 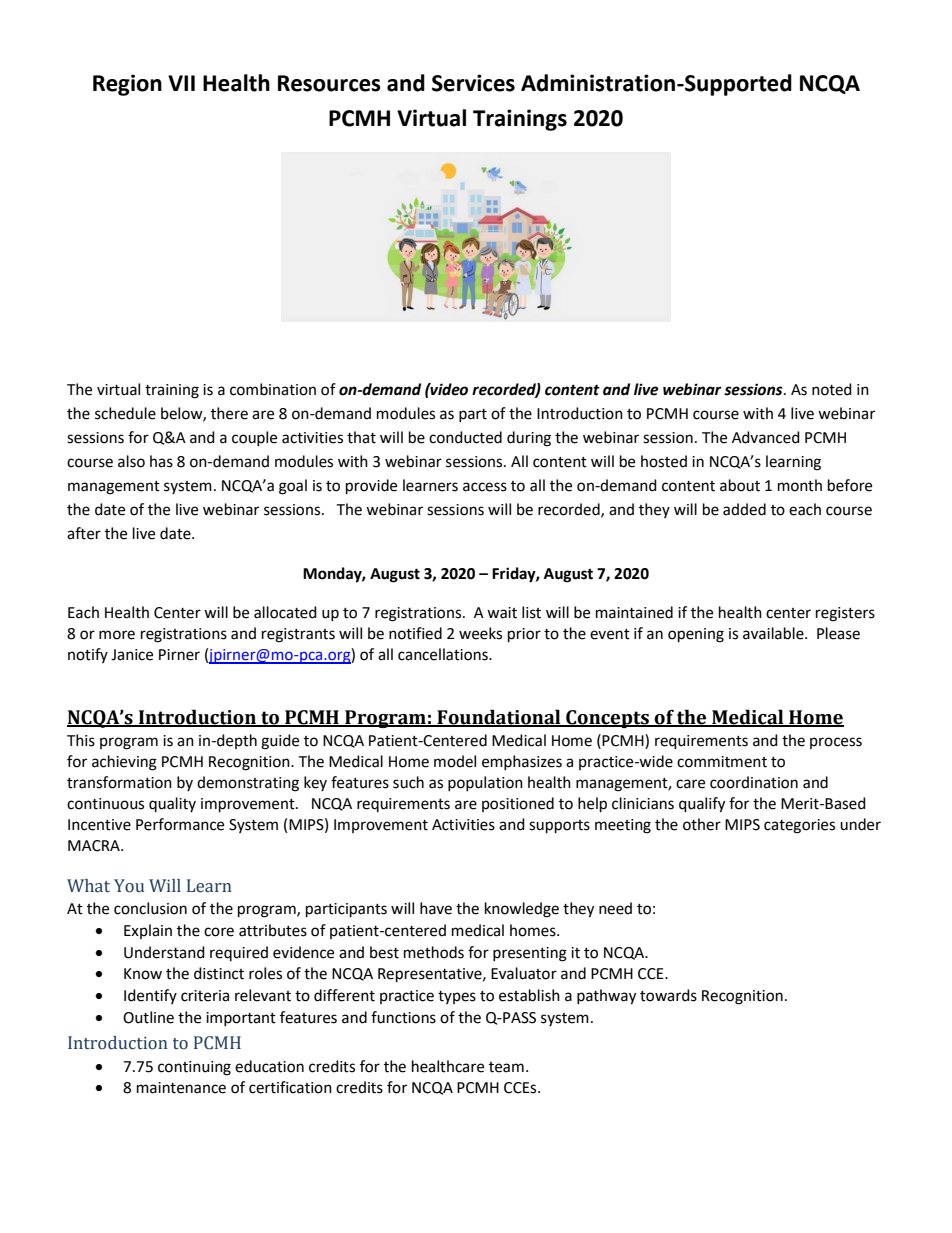 I want to click on continuing, so click(x=194, y=1068).
